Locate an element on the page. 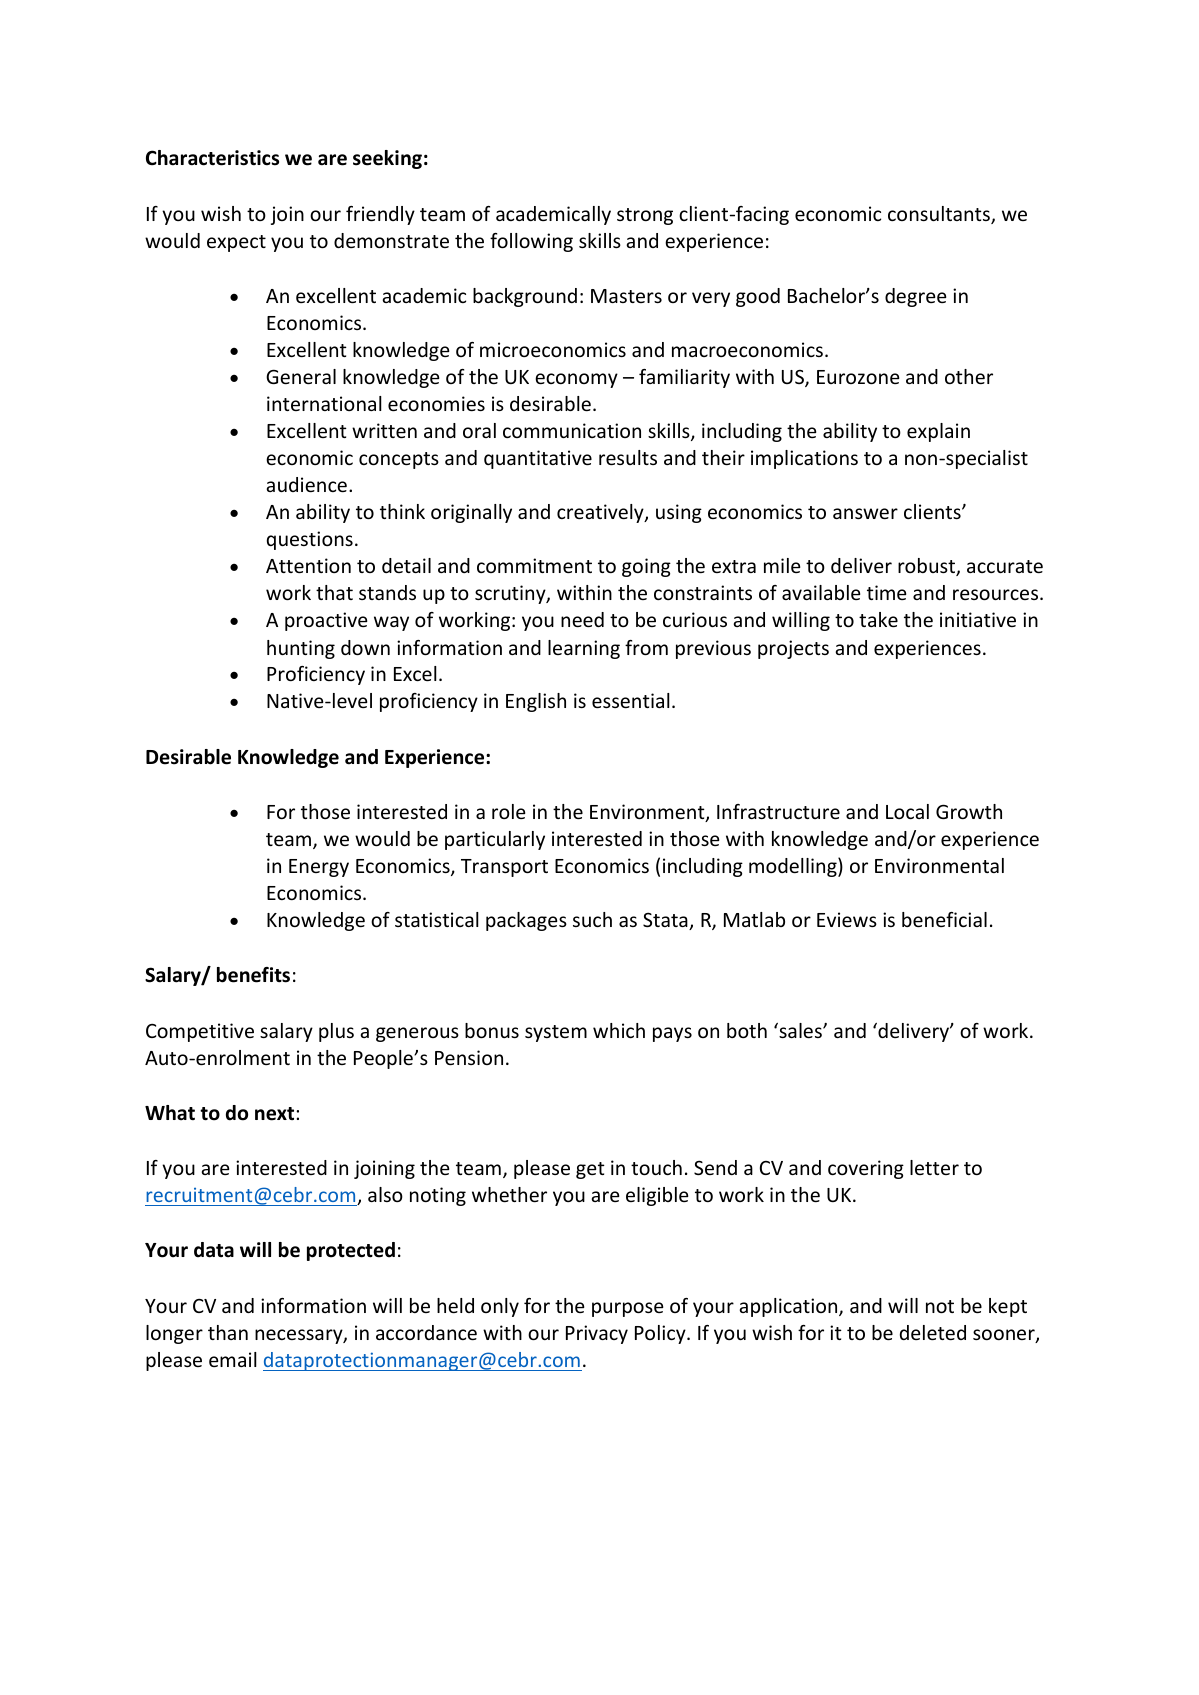  audience is located at coordinates (306, 484).
